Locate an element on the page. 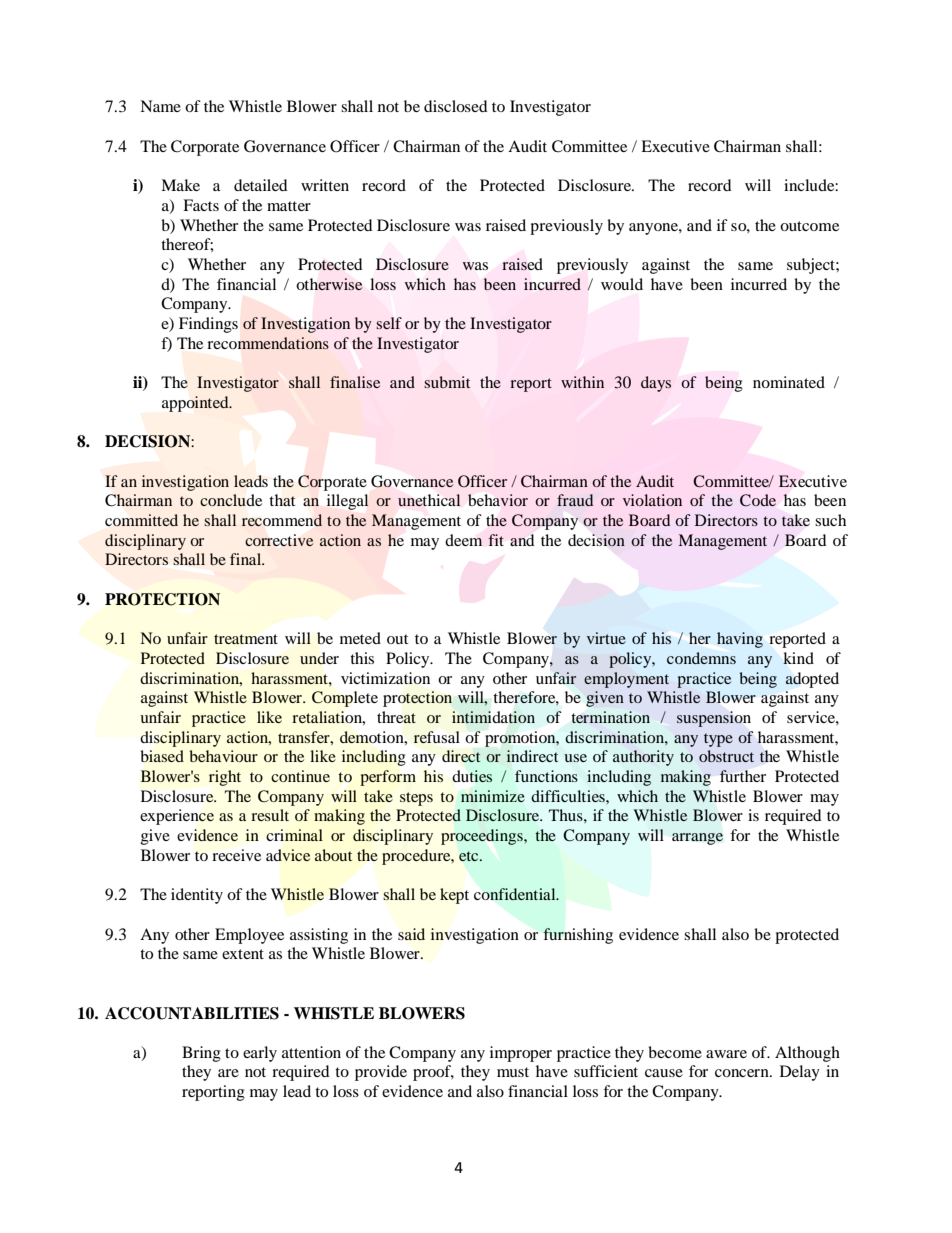 Image resolution: width=952 pixels, height=1233 pixels. disclosed is located at coordinates (456, 106).
